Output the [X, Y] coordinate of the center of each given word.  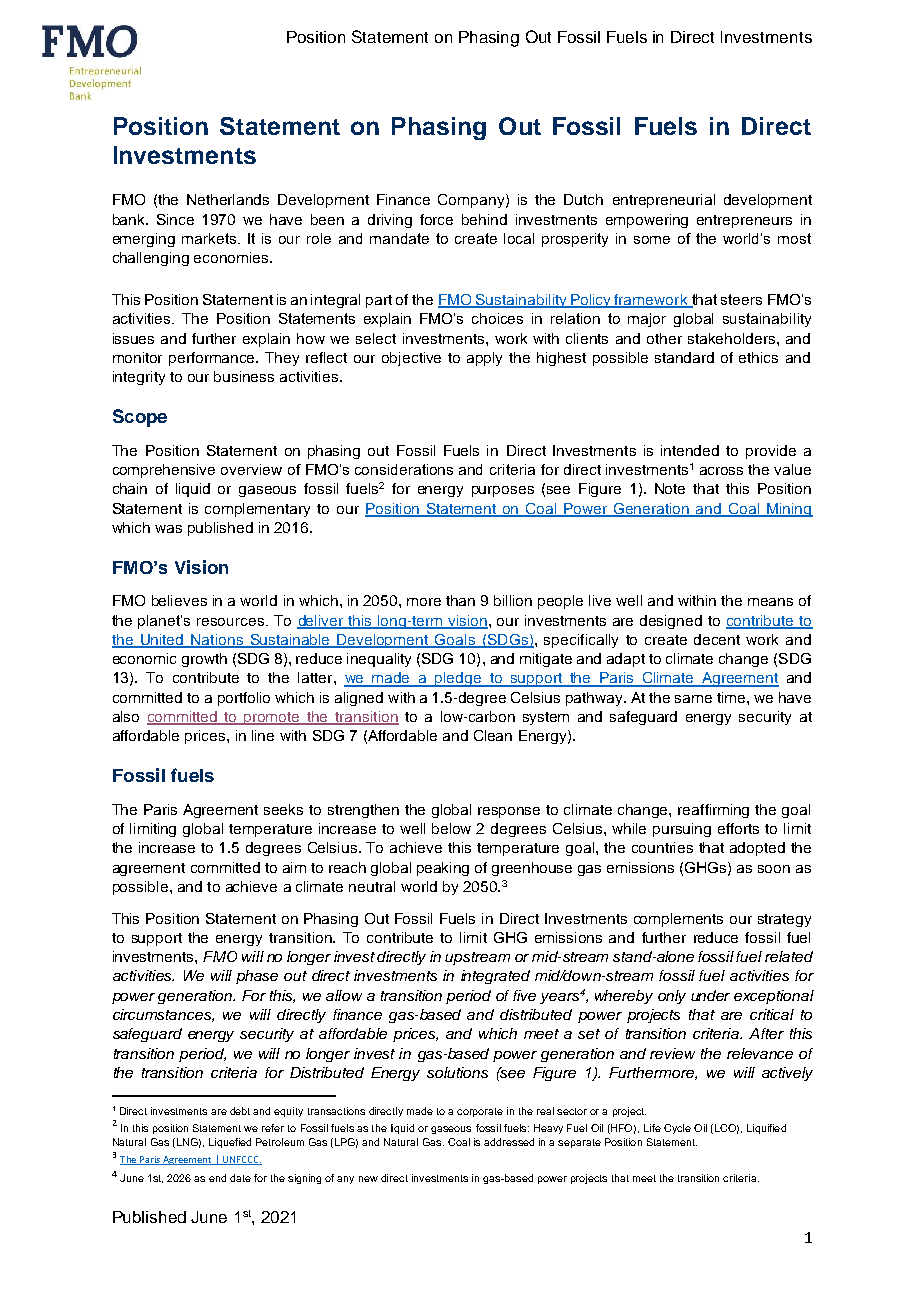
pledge [458, 679]
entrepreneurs [744, 221]
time [732, 697]
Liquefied [230, 1143]
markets [210, 238]
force [436, 219]
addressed [509, 1142]
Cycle [677, 1129]
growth [204, 660]
